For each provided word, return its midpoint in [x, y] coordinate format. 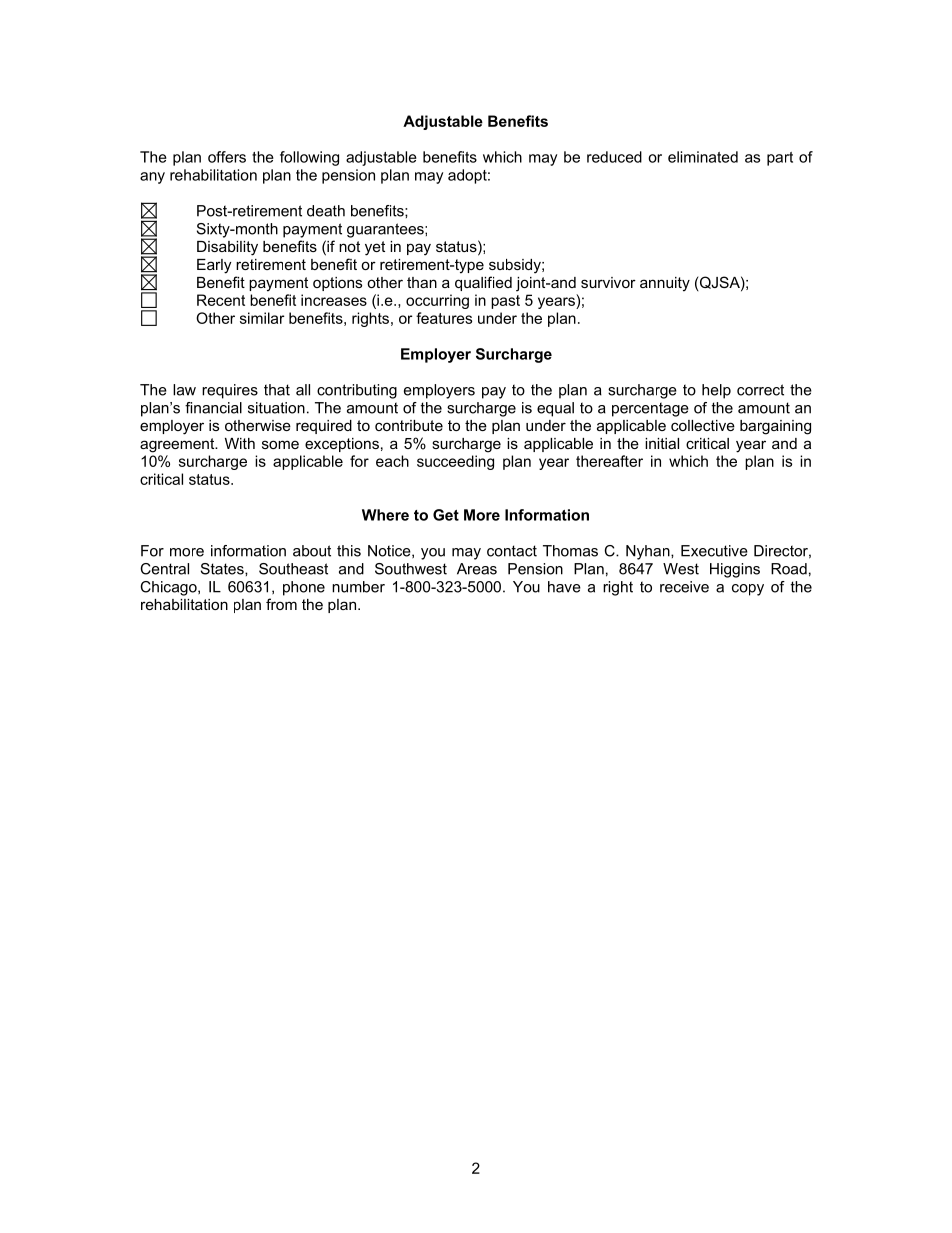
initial [662, 443]
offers [227, 157]
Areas [477, 569]
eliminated [703, 157]
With [240, 443]
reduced [614, 157]
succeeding [455, 462]
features [444, 318]
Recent [221, 300]
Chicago [169, 588]
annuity [665, 284]
